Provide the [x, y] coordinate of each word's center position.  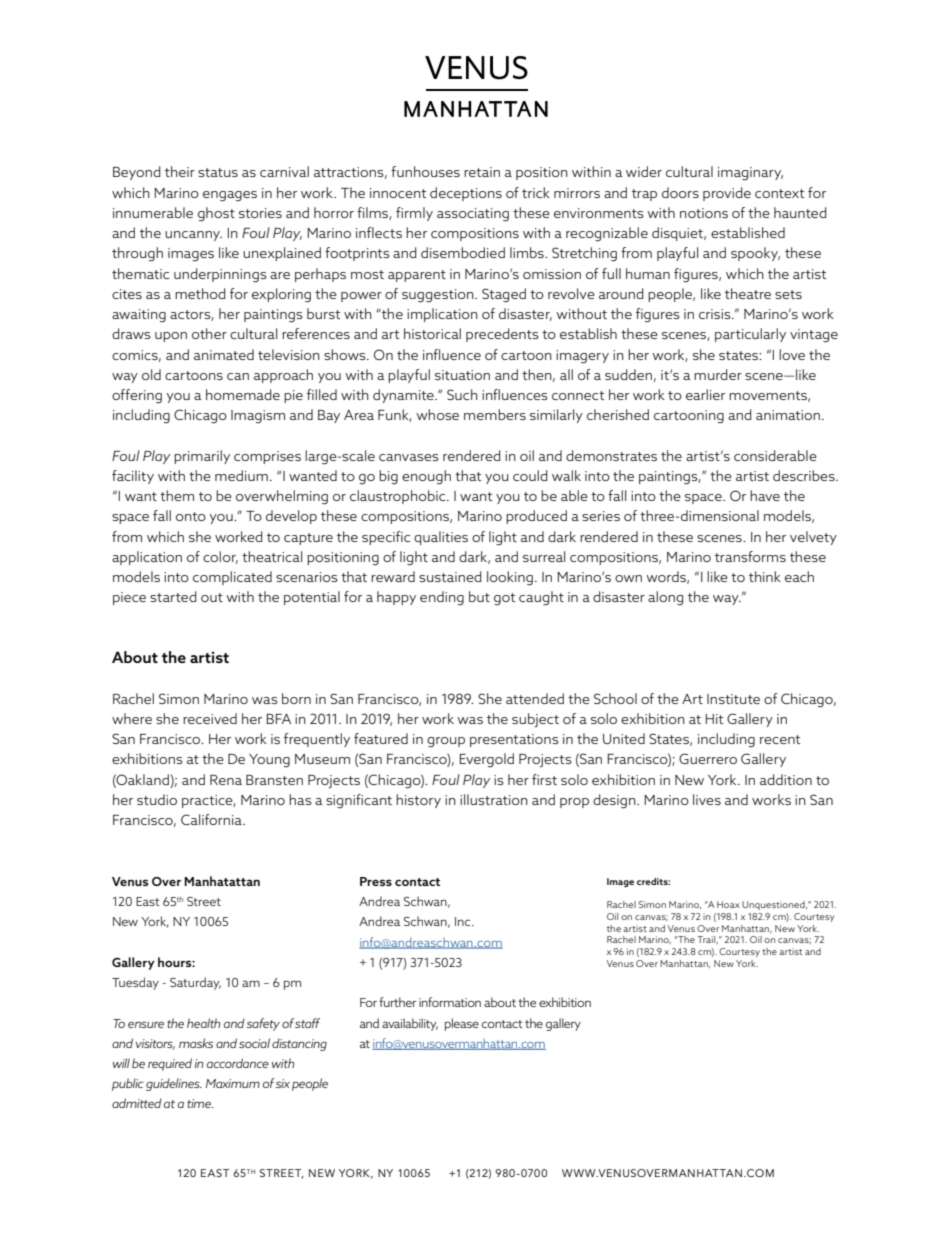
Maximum [233, 1083]
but [479, 596]
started [173, 596]
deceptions [466, 194]
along [665, 598]
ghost [216, 214]
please [462, 1024]
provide [727, 194]
